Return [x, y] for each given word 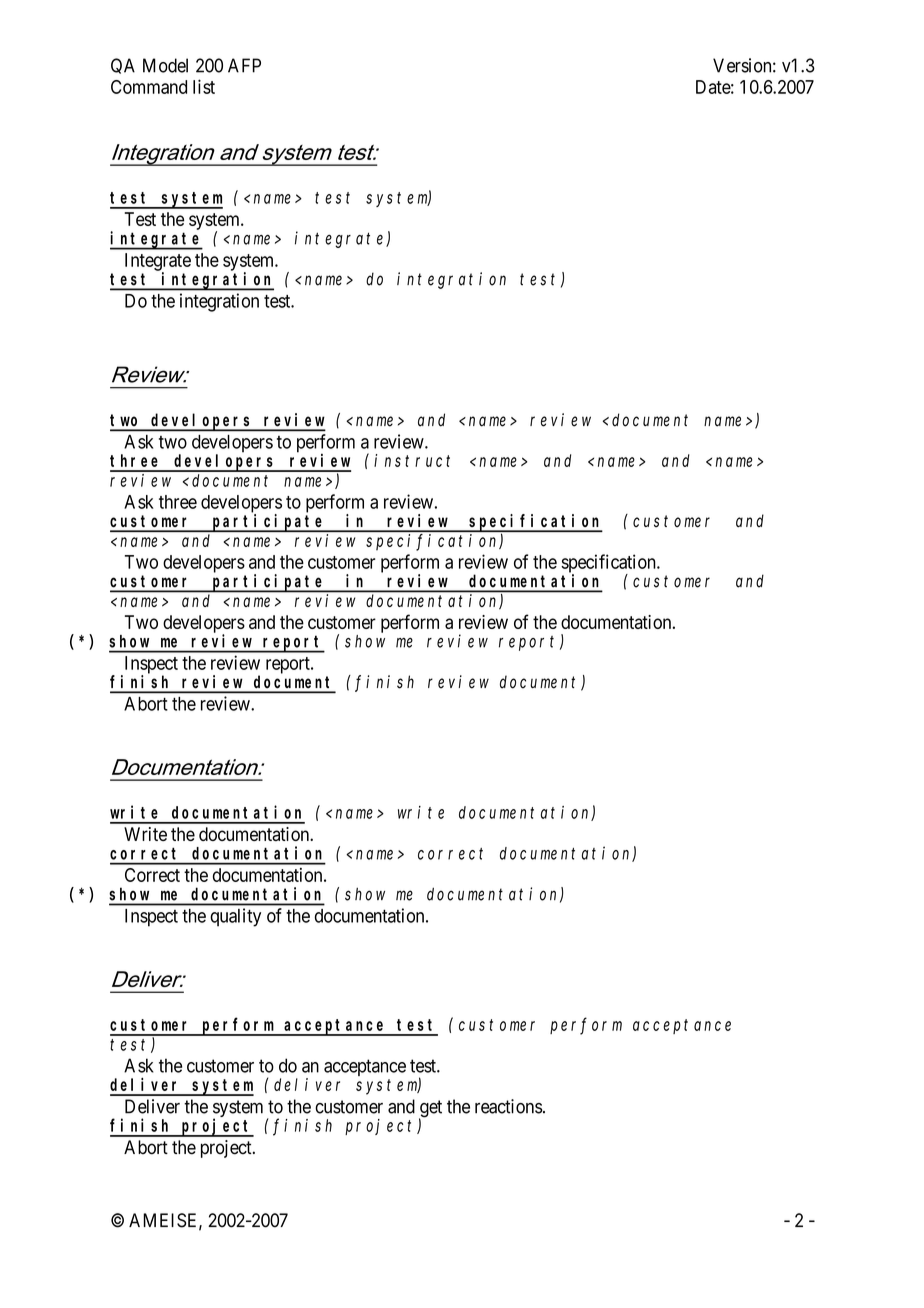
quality [235, 917]
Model [165, 65]
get [430, 1110]
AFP [244, 65]
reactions [508, 1106]
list [204, 86]
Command [149, 87]
